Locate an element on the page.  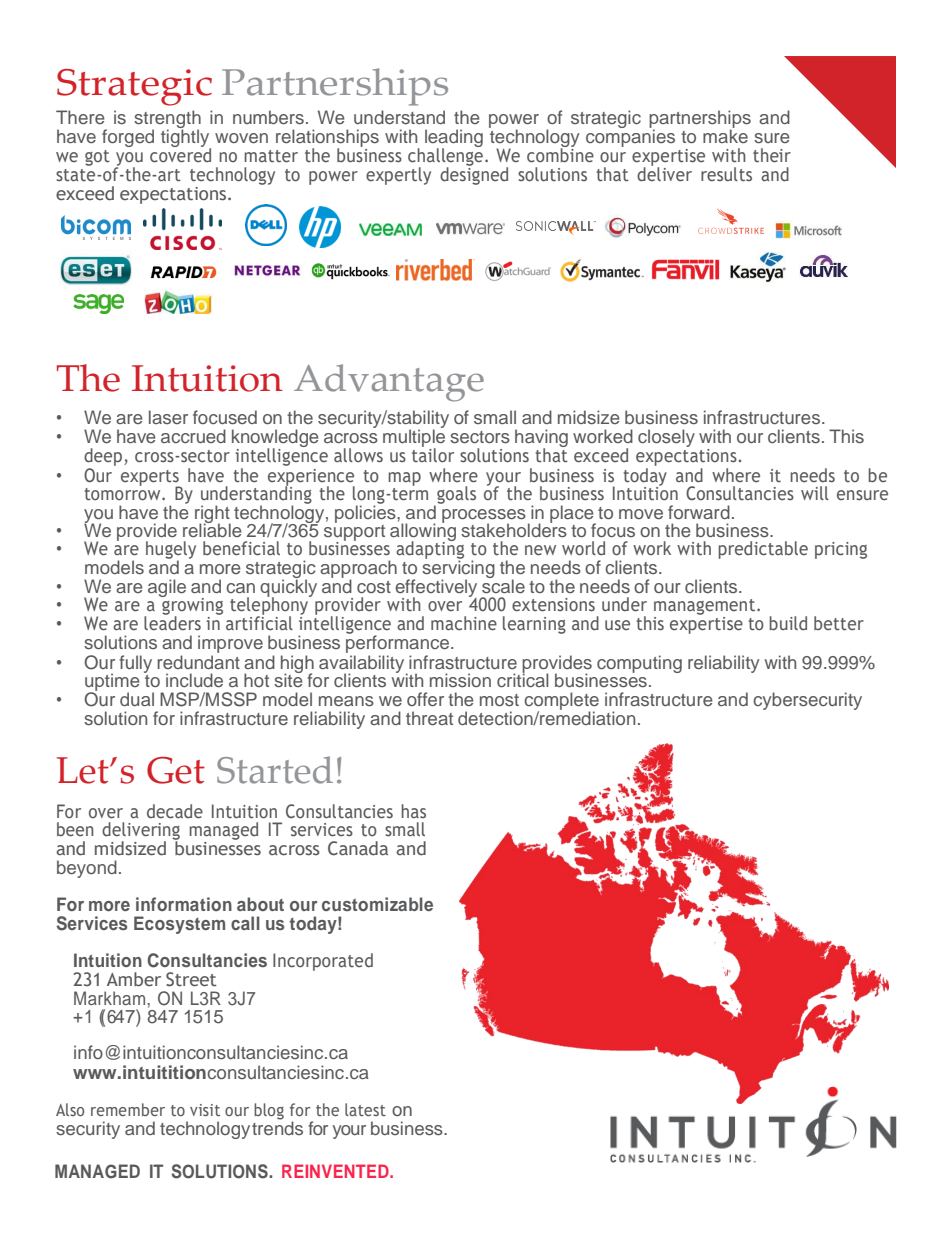
predictable is located at coordinates (763, 550).
